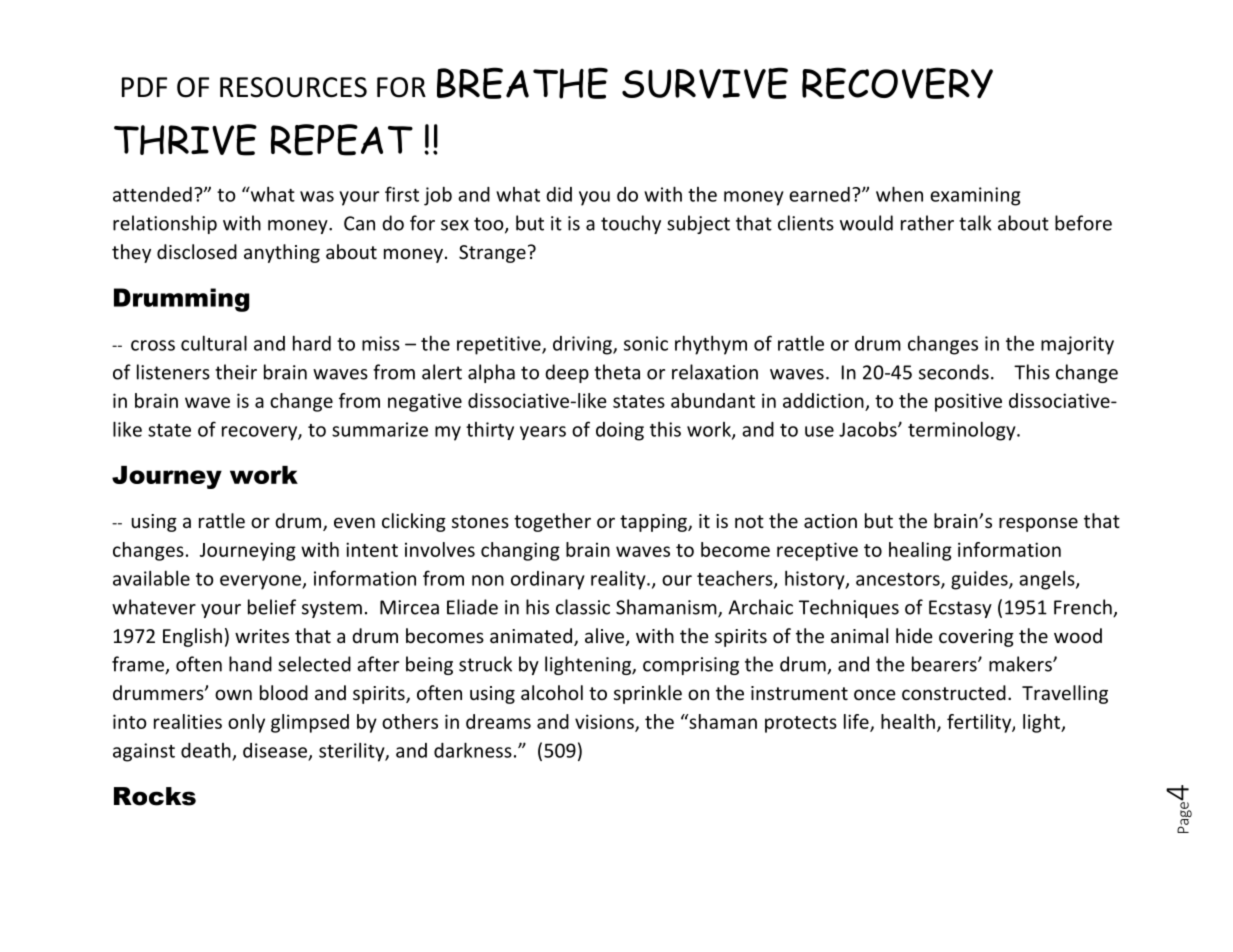 This document has width=1233, height=952. I want to click on everyone, so click(261, 582).
